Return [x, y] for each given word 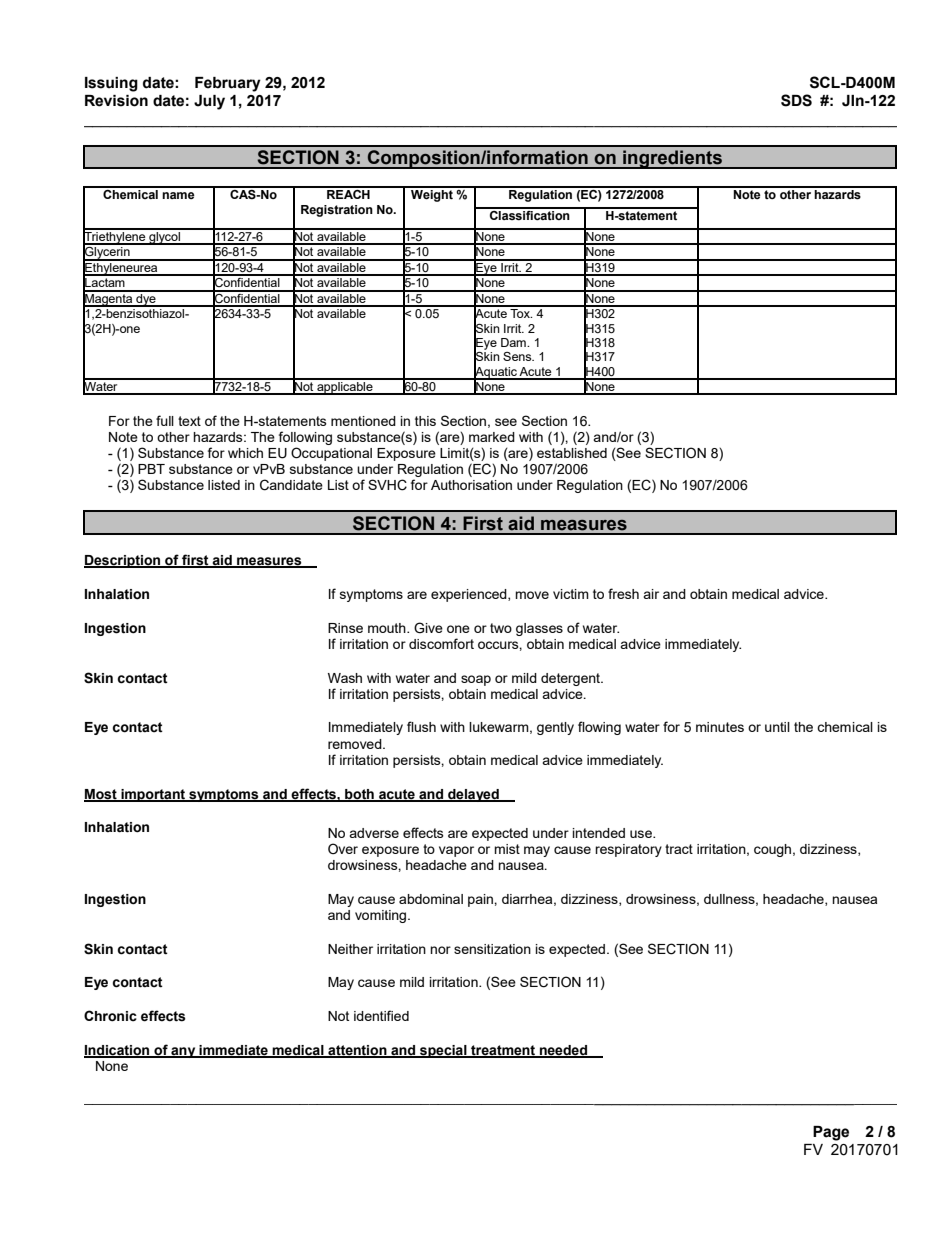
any [183, 1052]
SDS [796, 100]
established [572, 453]
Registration [337, 211]
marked [492, 437]
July [209, 102]
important [153, 795]
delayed [473, 795]
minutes [720, 727]
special [443, 1051]
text [189, 421]
